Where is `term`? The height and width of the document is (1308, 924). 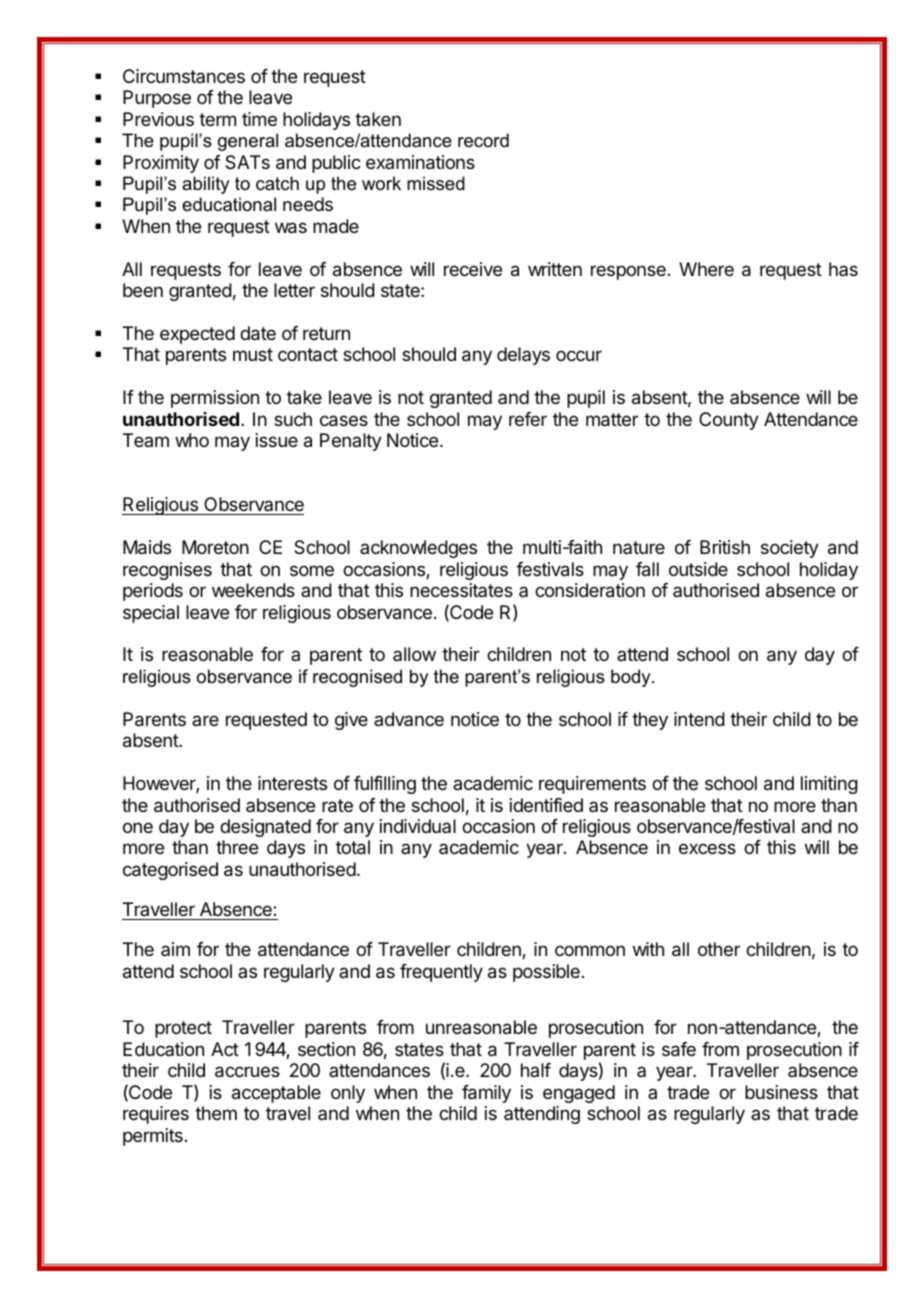 term is located at coordinates (217, 119).
